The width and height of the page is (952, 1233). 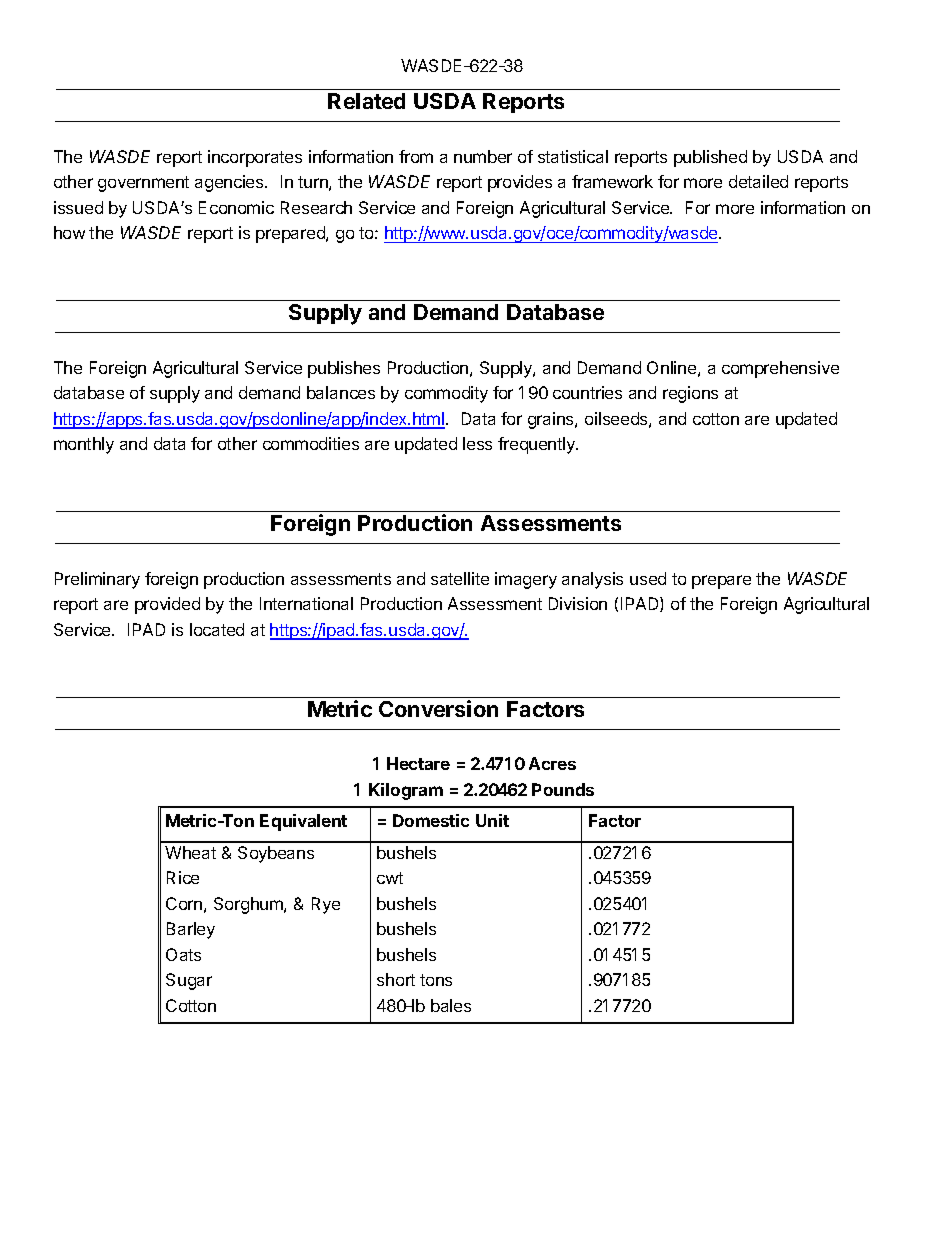 I want to click on publishes, so click(x=344, y=369).
